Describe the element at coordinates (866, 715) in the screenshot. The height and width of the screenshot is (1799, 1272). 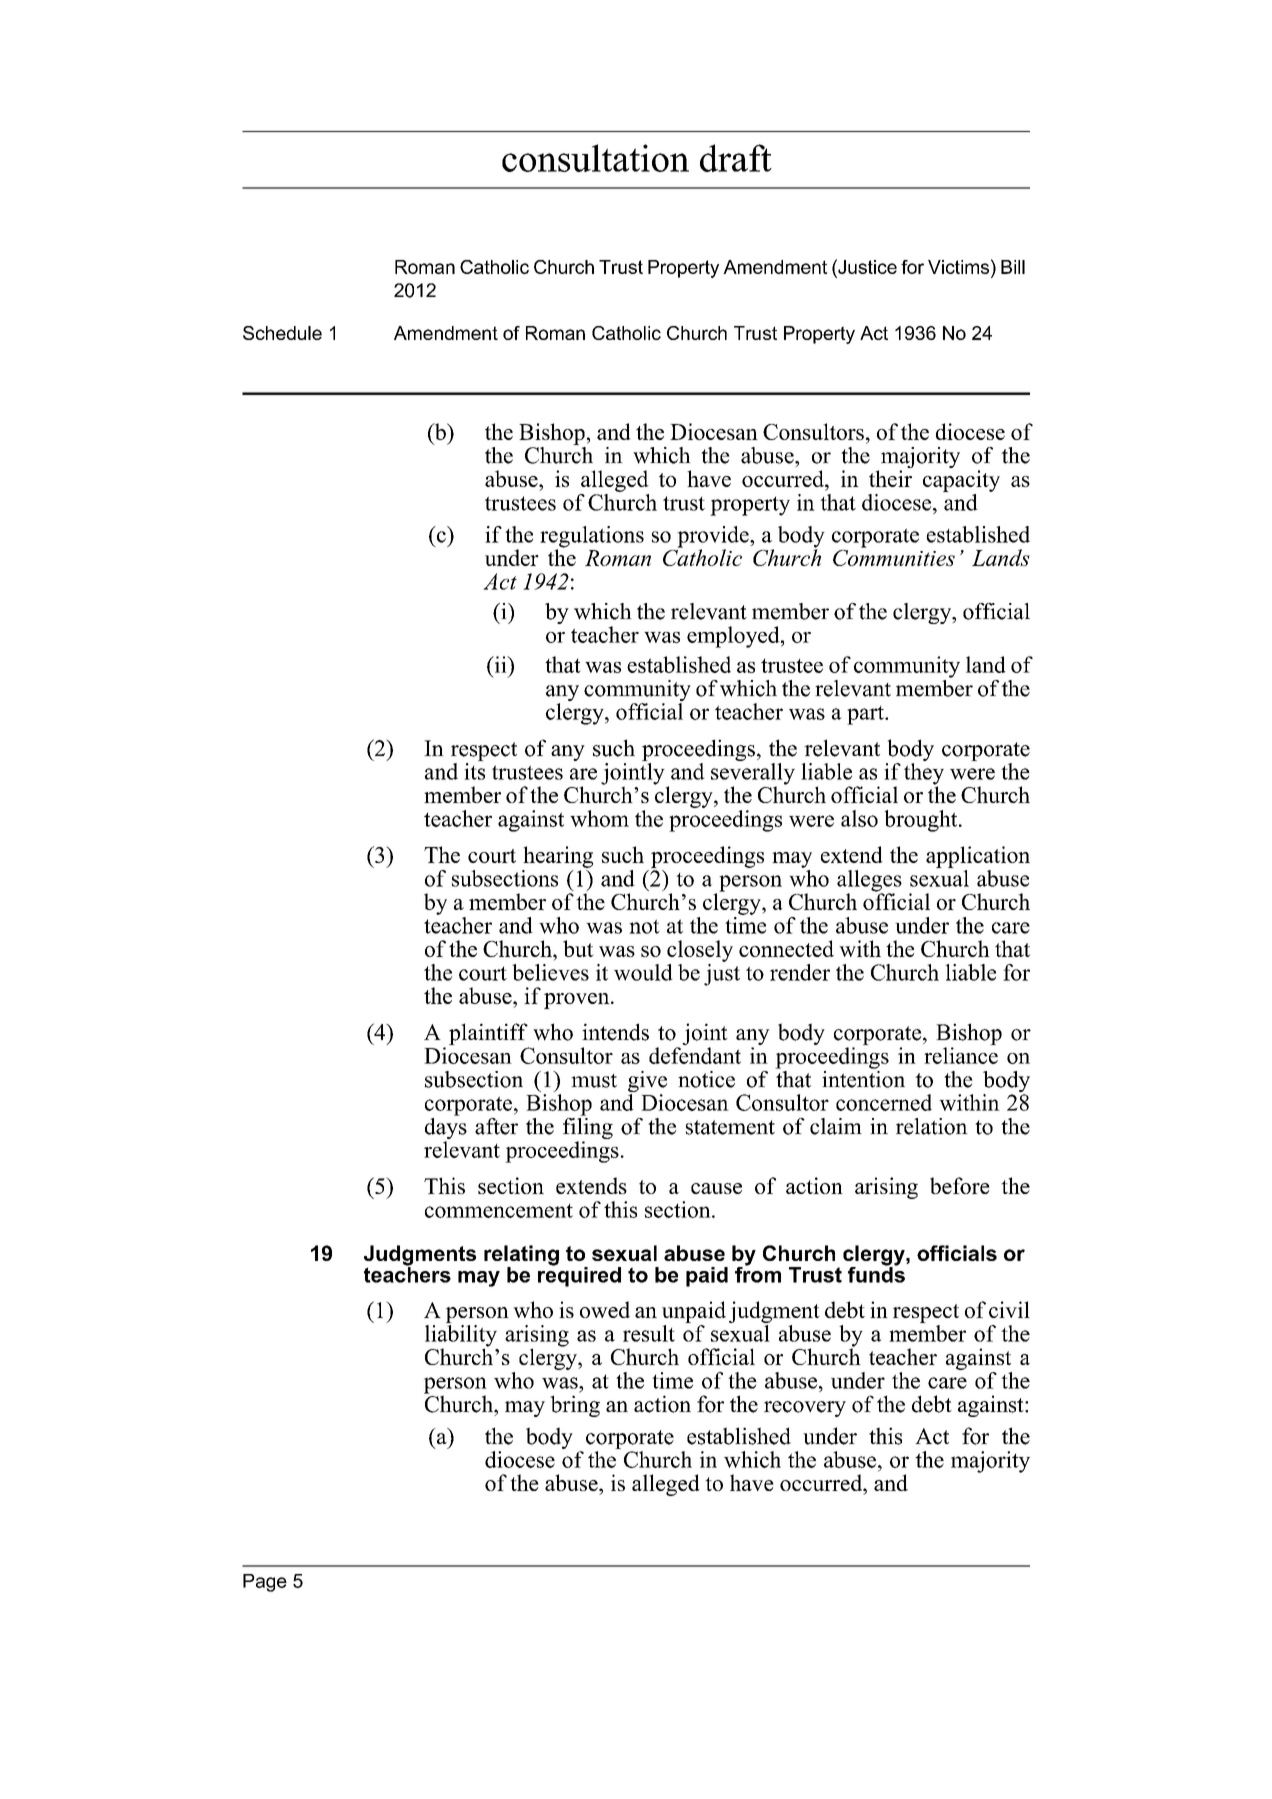
I see `part` at that location.
